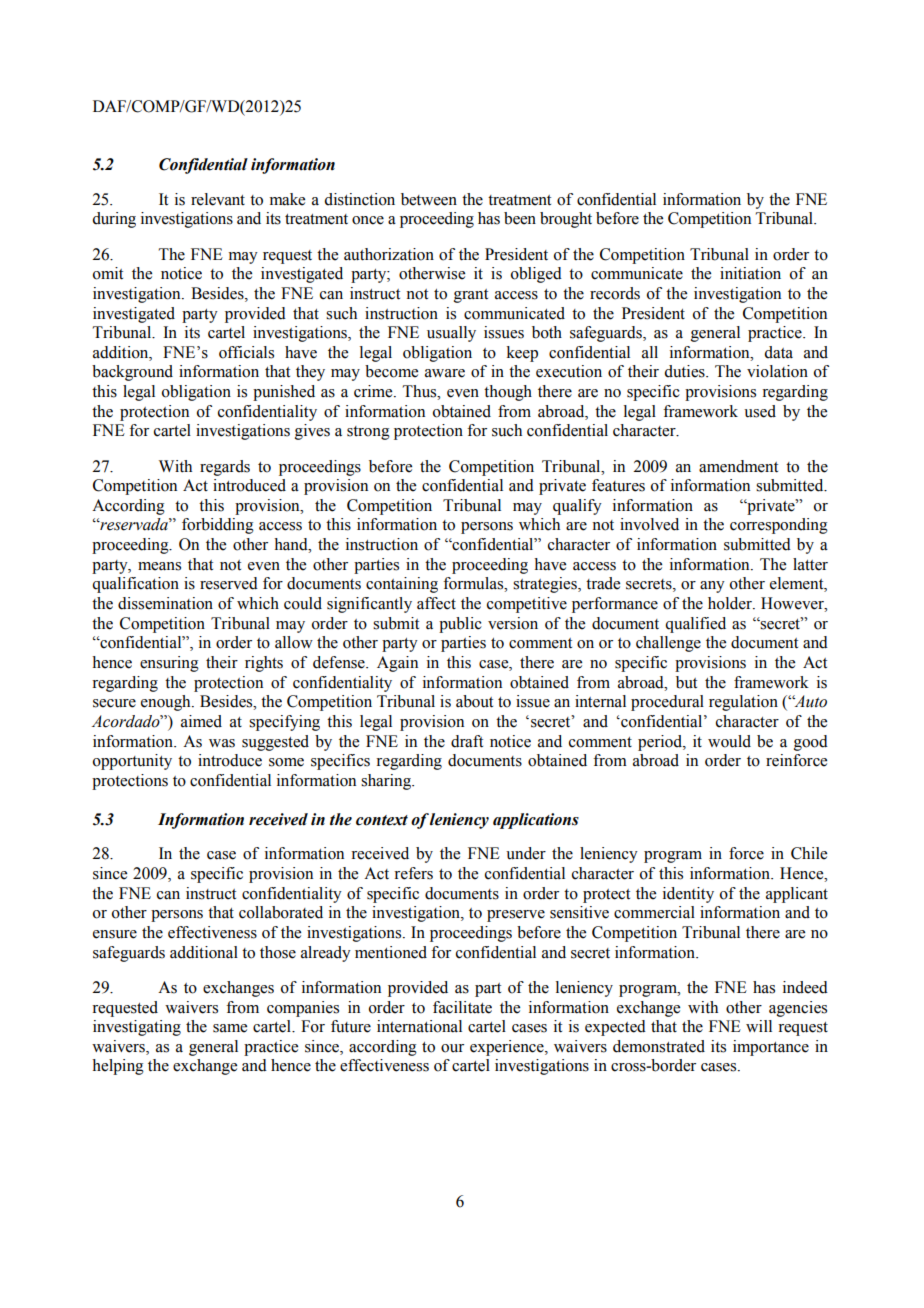 The width and height of the screenshot is (924, 1308). Describe the element at coordinates (413, 873) in the screenshot. I see `refers` at that location.
